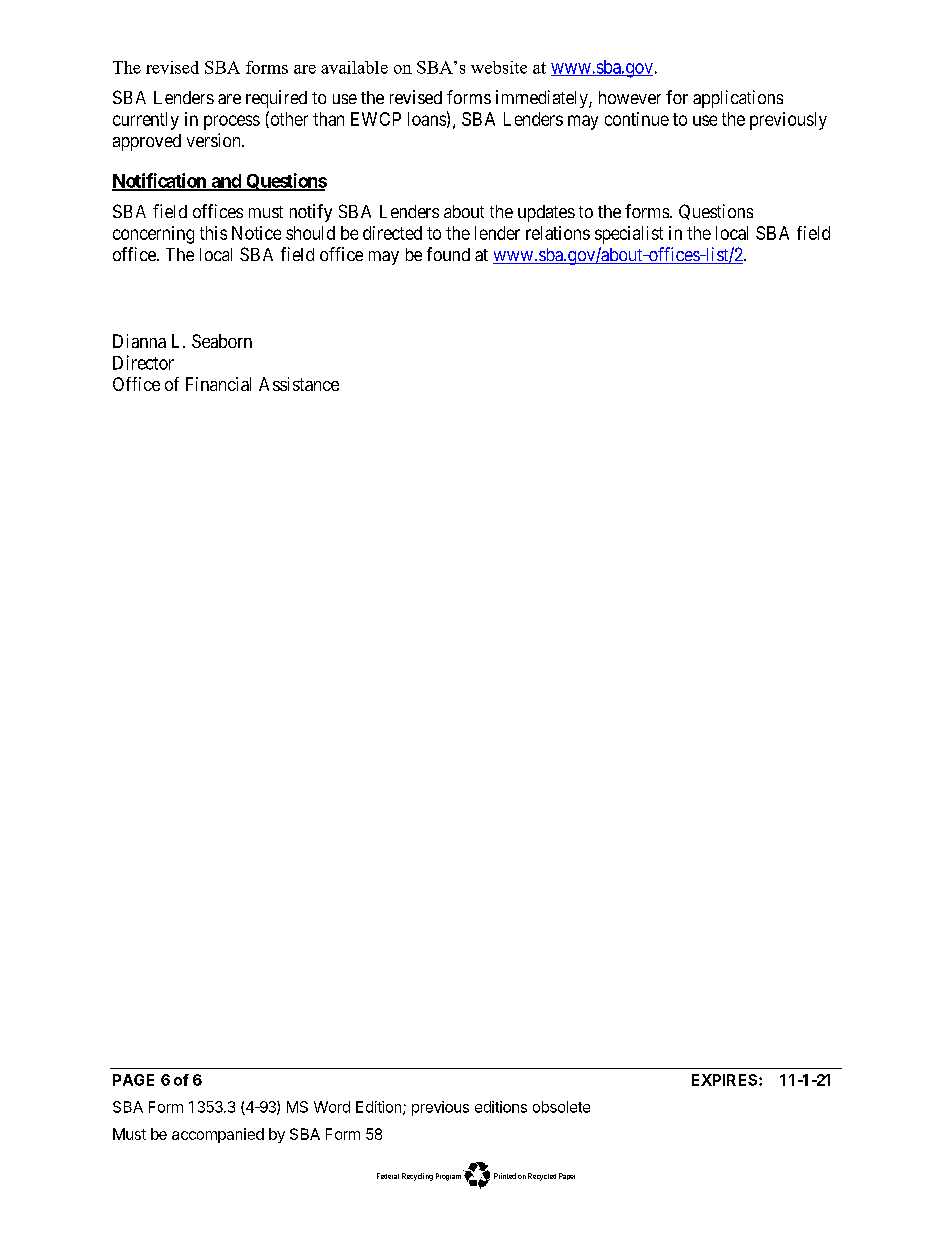 The width and height of the screenshot is (952, 1233). Describe the element at coordinates (218, 384) in the screenshot. I see `Financial` at that location.
